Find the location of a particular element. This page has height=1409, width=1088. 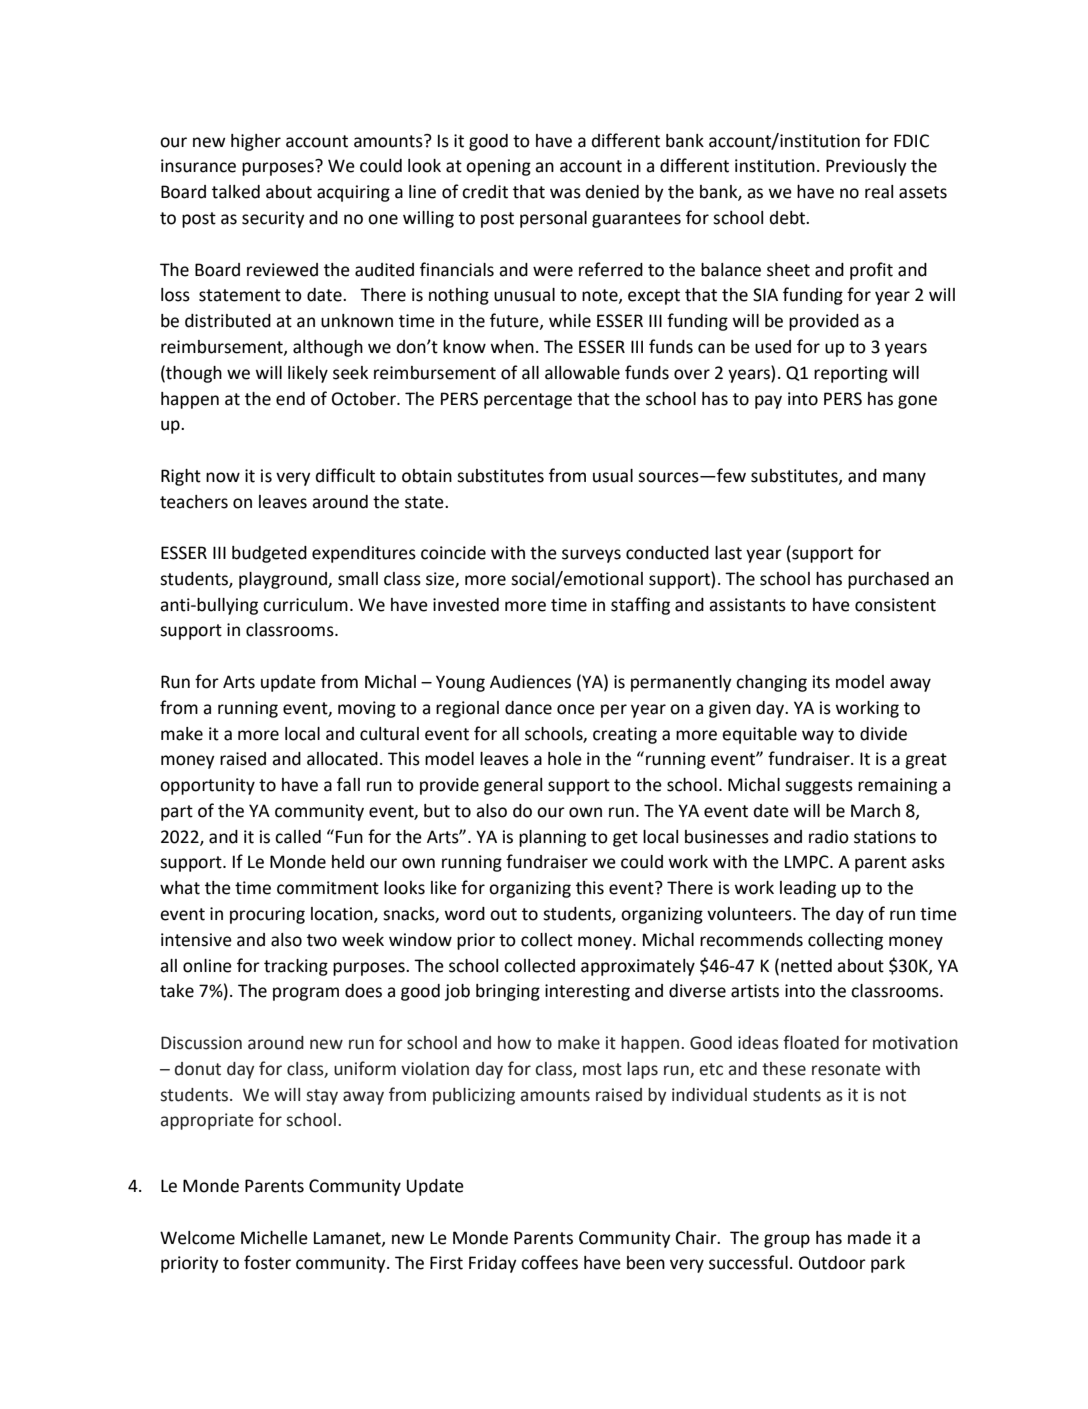

made is located at coordinates (869, 1238).
